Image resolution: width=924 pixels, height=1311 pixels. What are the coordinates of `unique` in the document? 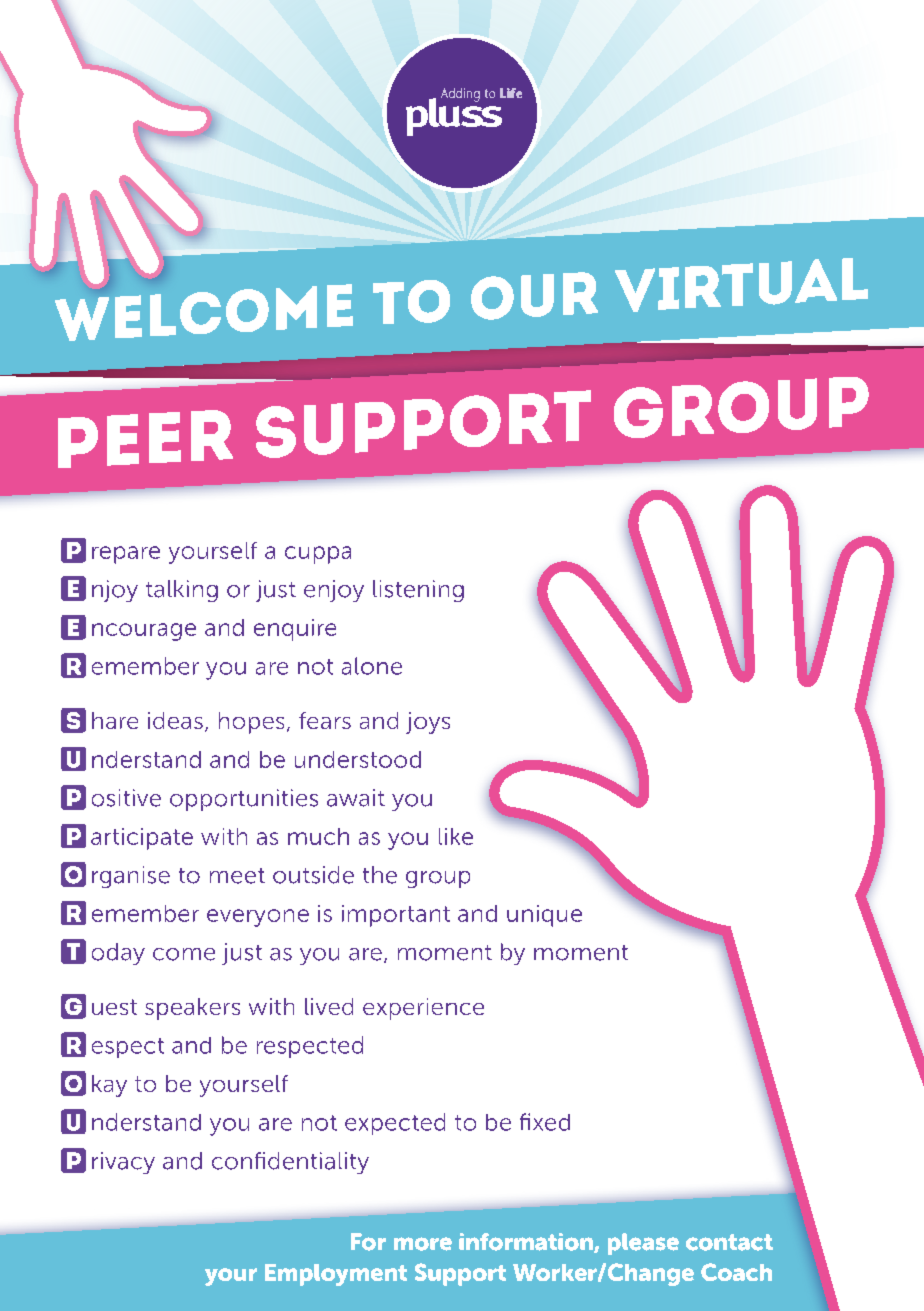 It's located at (544, 916).
